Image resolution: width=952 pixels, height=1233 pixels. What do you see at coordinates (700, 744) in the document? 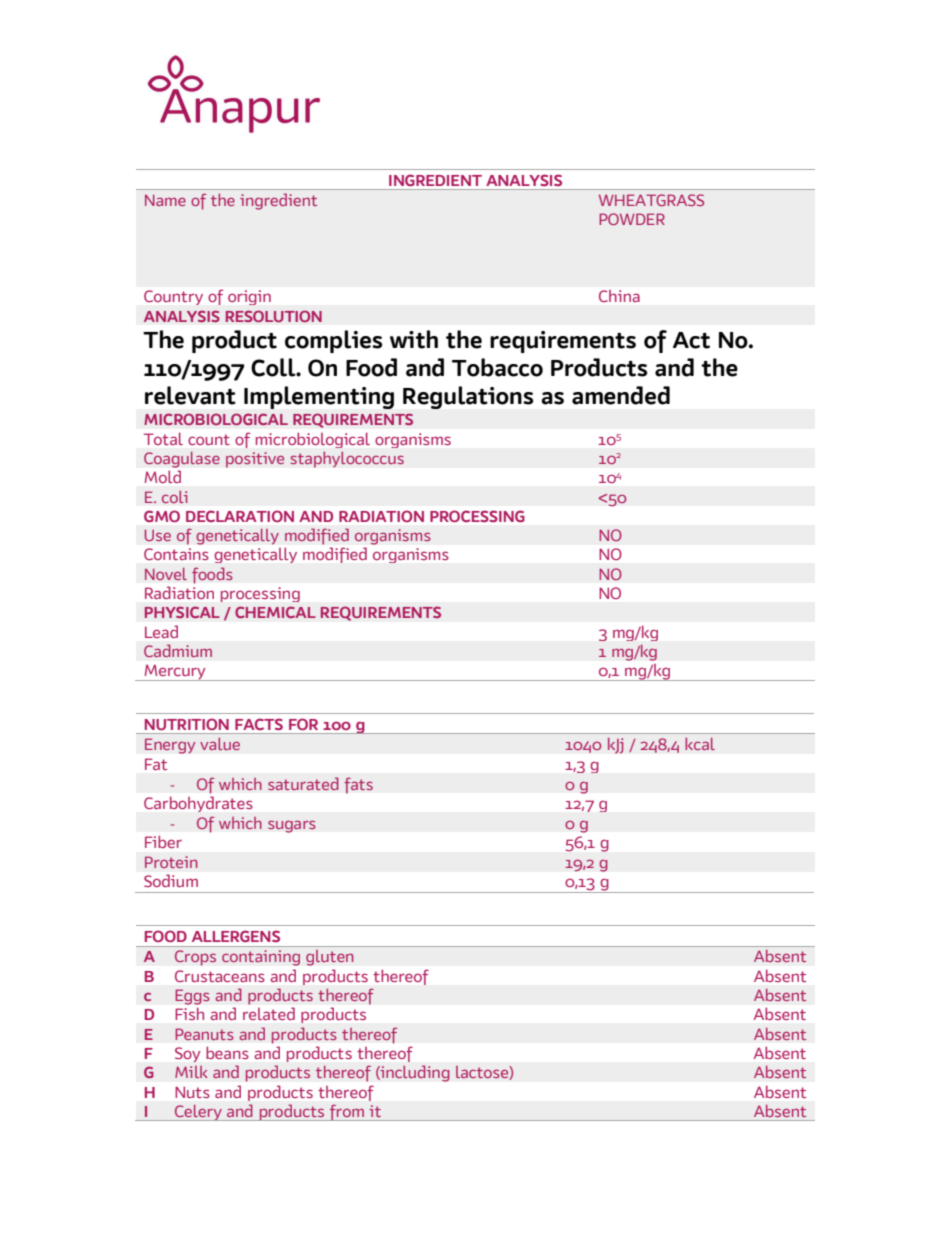
I see `kcal` at bounding box center [700, 744].
